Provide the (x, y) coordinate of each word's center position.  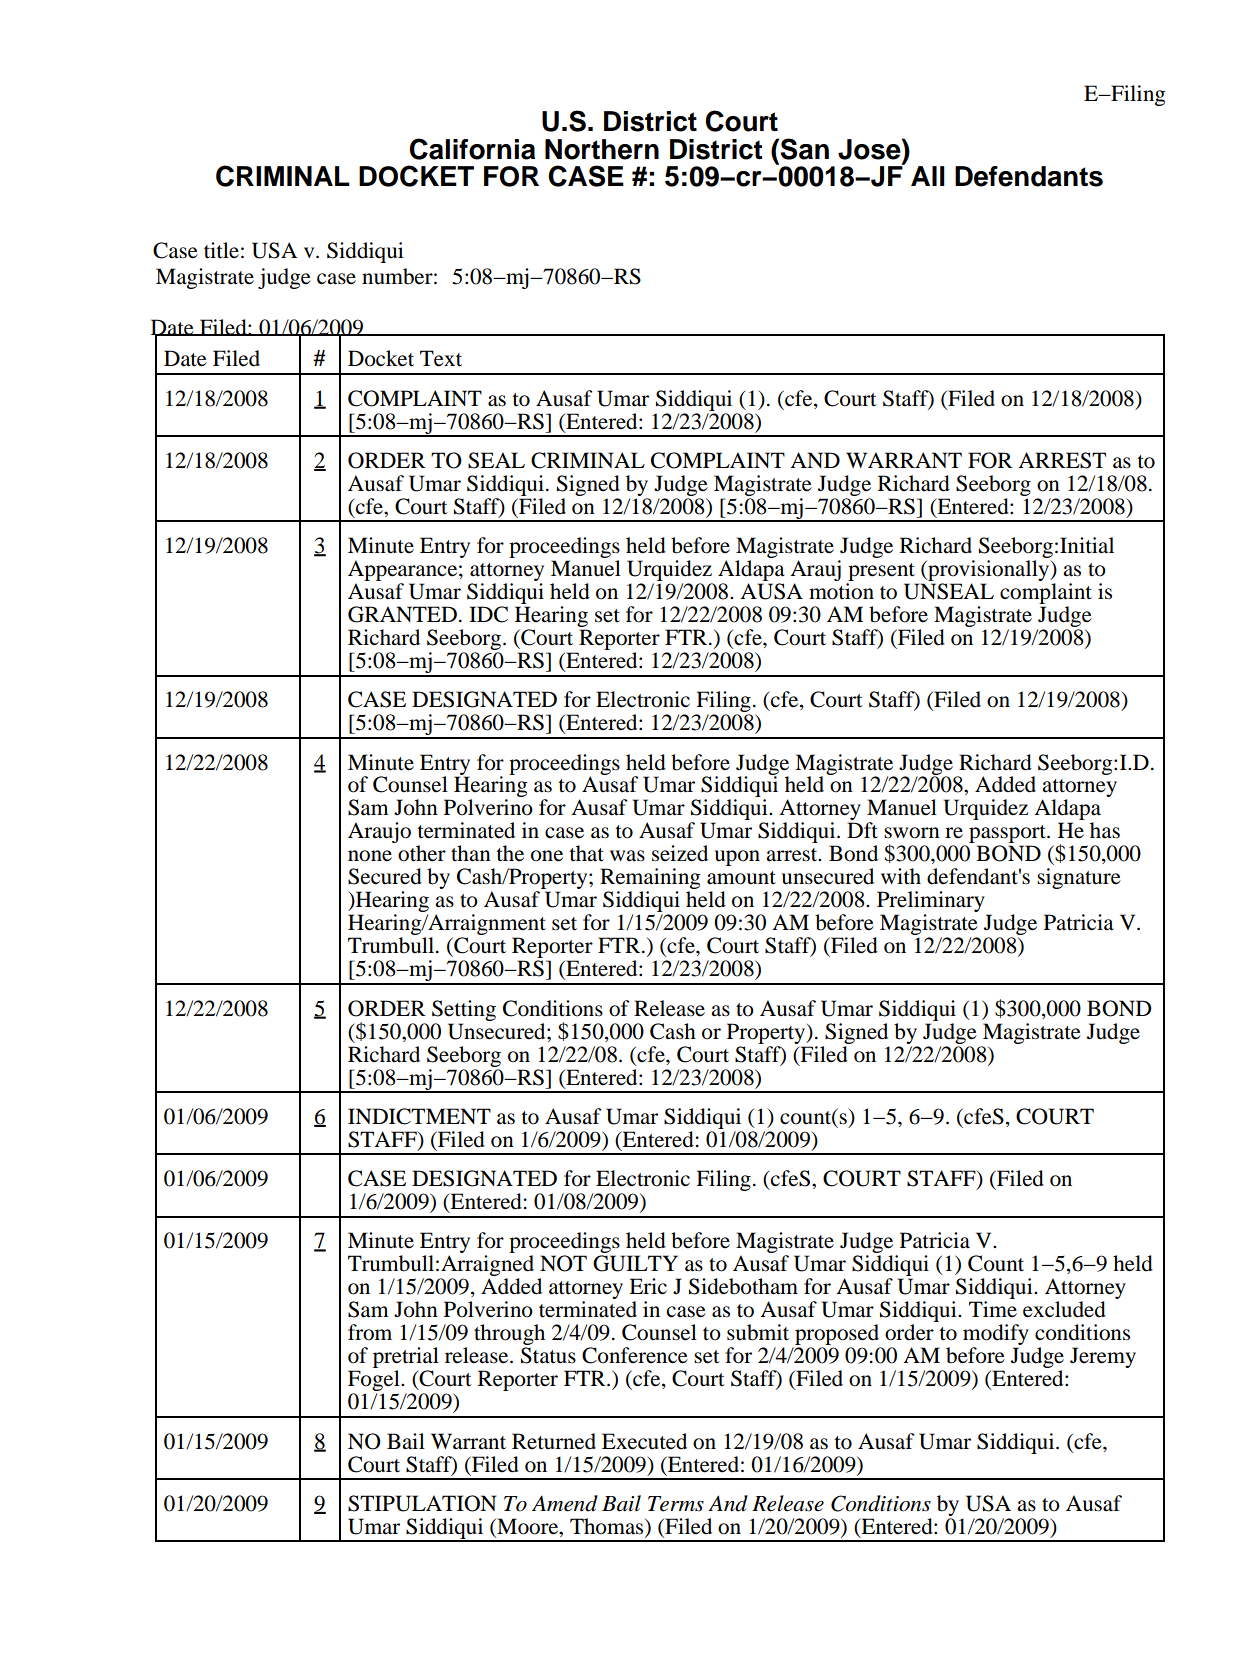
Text (441, 358)
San (804, 149)
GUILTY (635, 1263)
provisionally (989, 570)
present (881, 572)
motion (841, 591)
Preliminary (932, 903)
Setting (464, 1010)
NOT (563, 1263)
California (472, 149)
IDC (488, 614)
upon (737, 858)
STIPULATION (422, 1503)
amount (741, 878)
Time (993, 1309)
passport (1008, 835)
